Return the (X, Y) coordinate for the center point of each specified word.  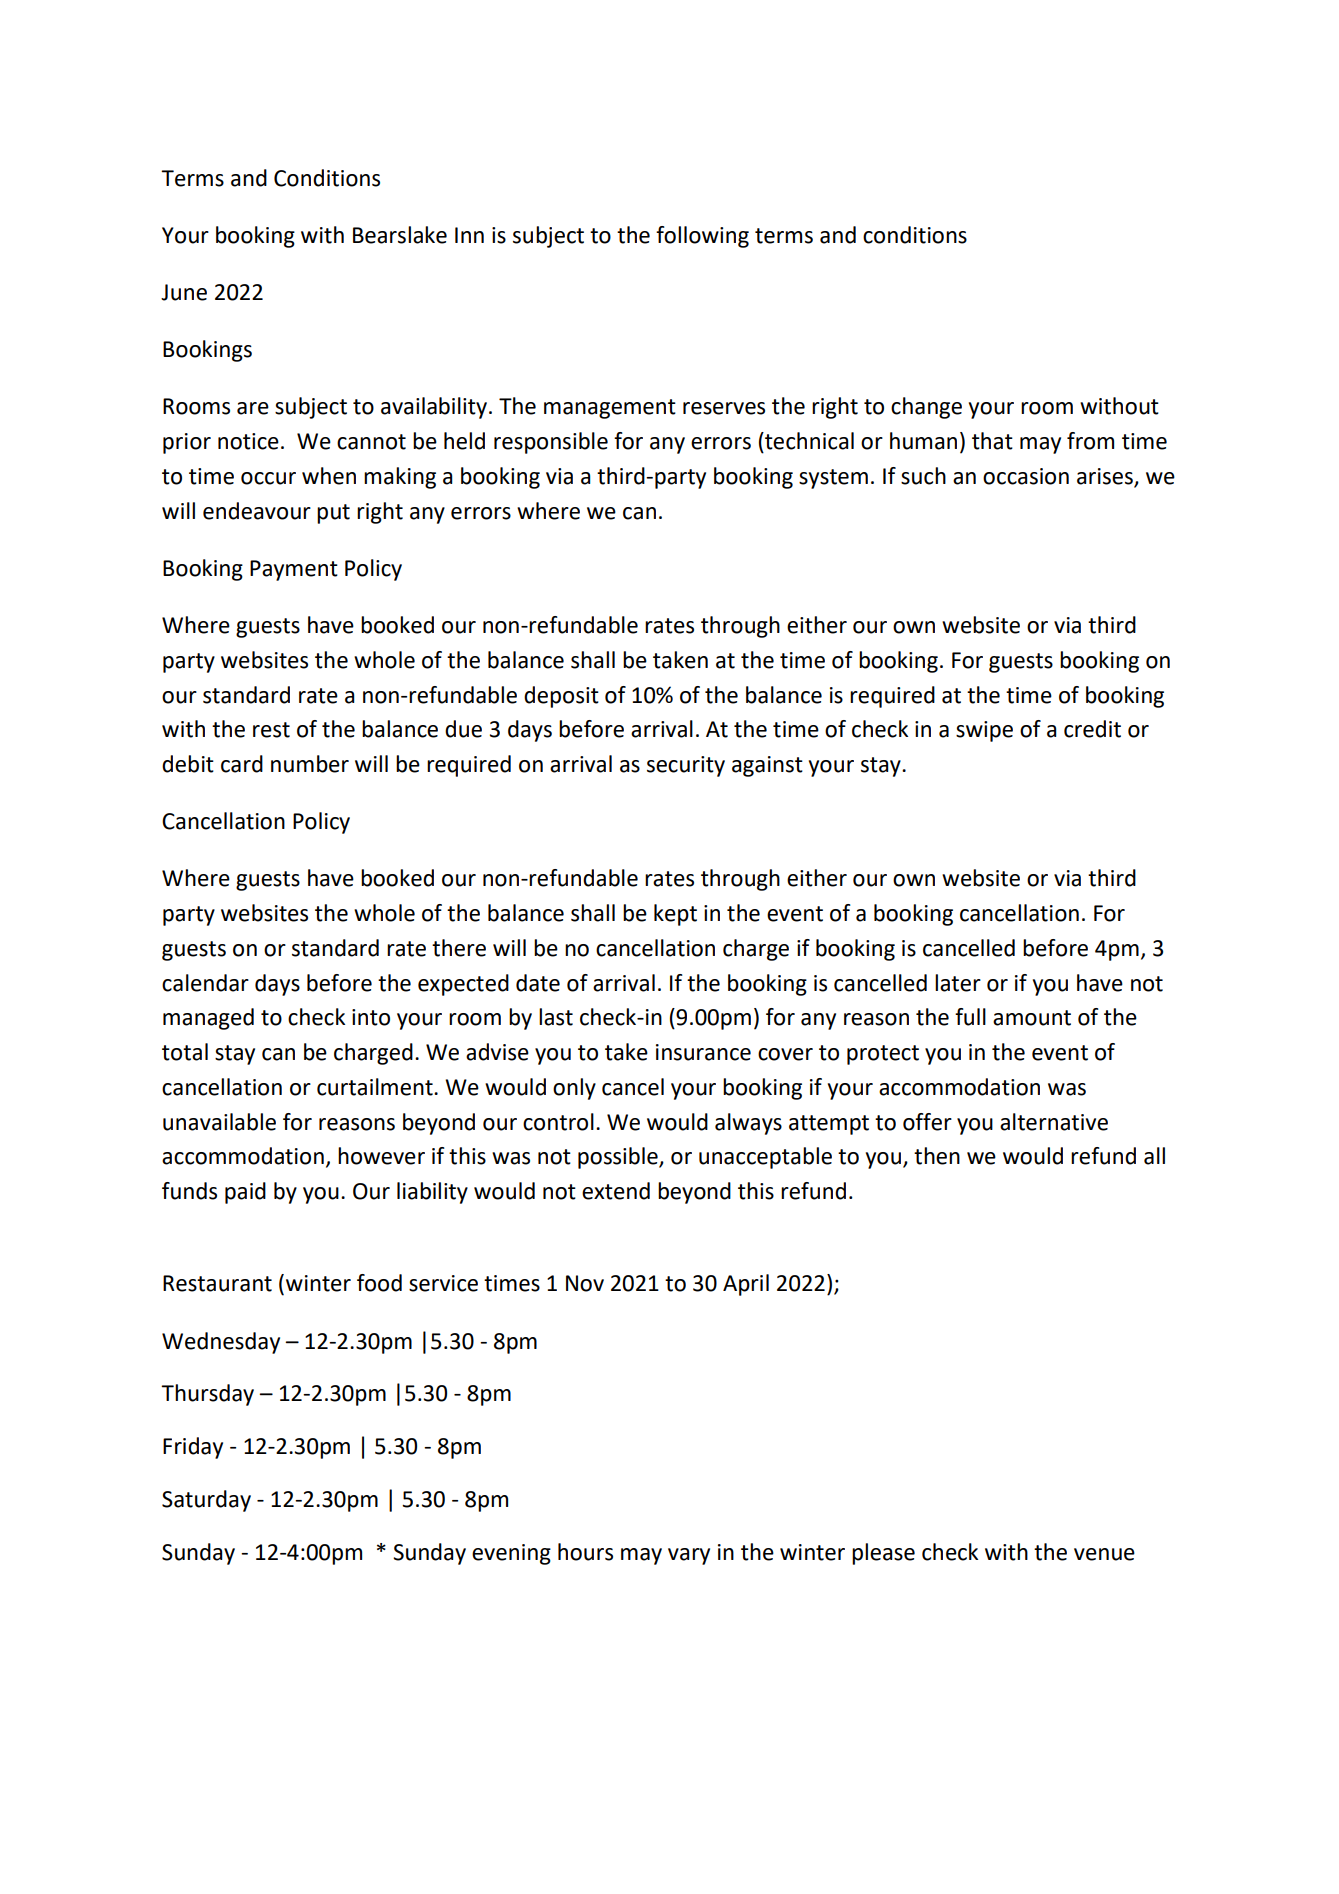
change (926, 408)
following (702, 237)
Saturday (206, 1501)
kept (675, 915)
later (958, 983)
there (459, 948)
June (184, 292)
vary (689, 1556)
